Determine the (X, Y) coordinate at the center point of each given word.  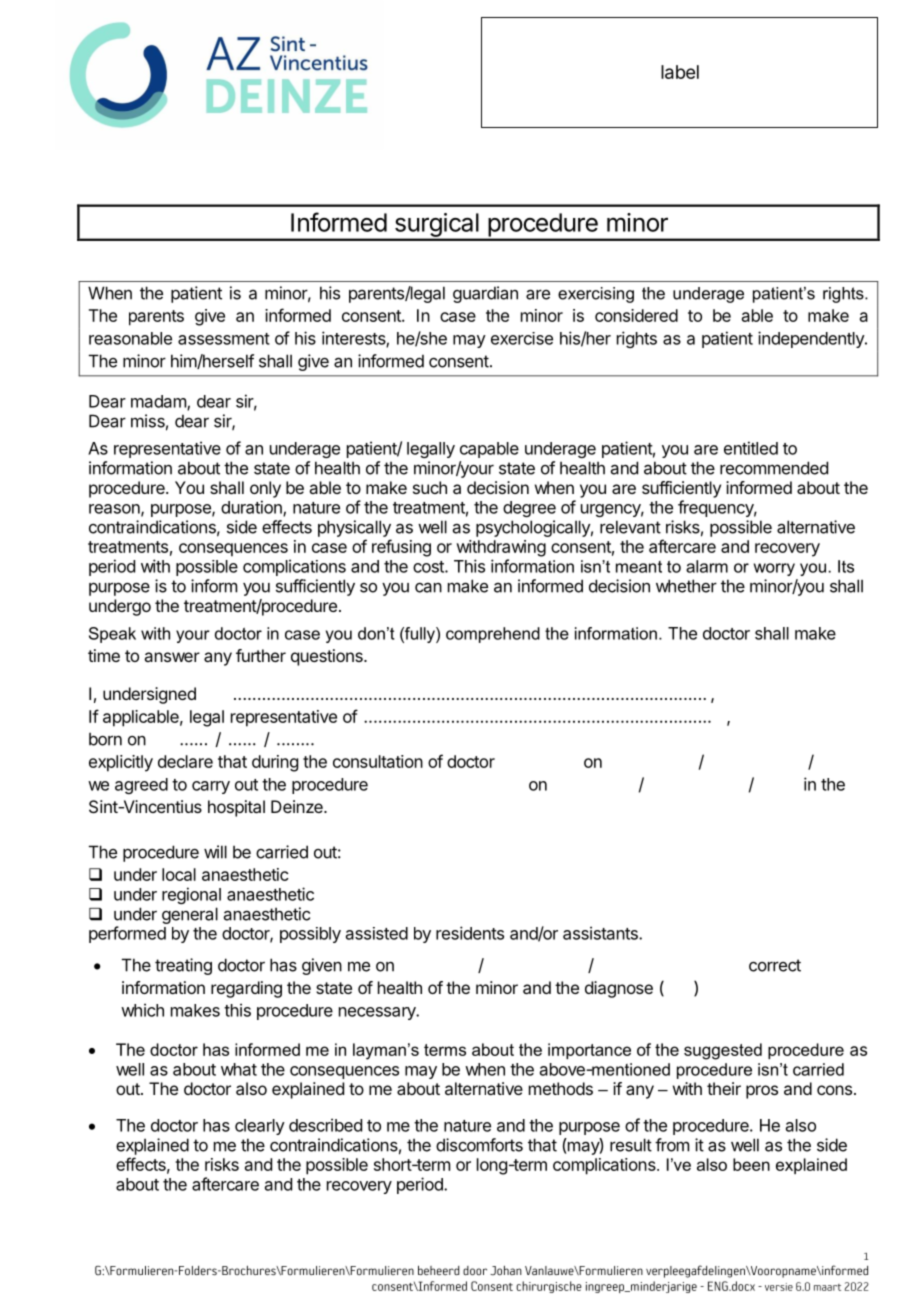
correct (775, 965)
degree (529, 509)
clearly (260, 1127)
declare (185, 761)
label (680, 72)
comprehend (493, 635)
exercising (596, 295)
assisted (377, 933)
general (190, 915)
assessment (224, 339)
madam (159, 402)
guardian (485, 294)
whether (686, 586)
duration (252, 508)
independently (812, 339)
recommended (774, 468)
